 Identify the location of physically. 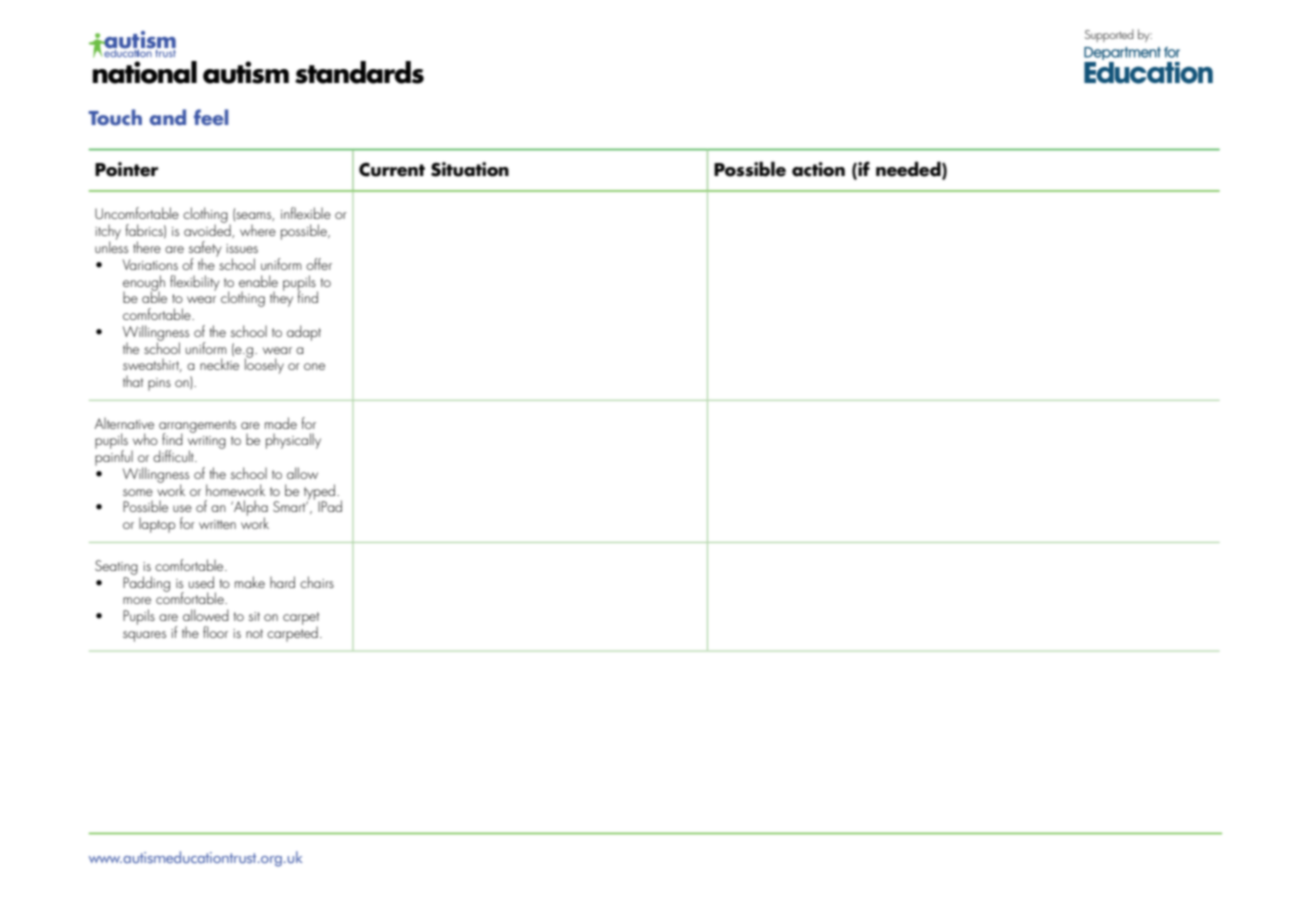
(293, 441).
